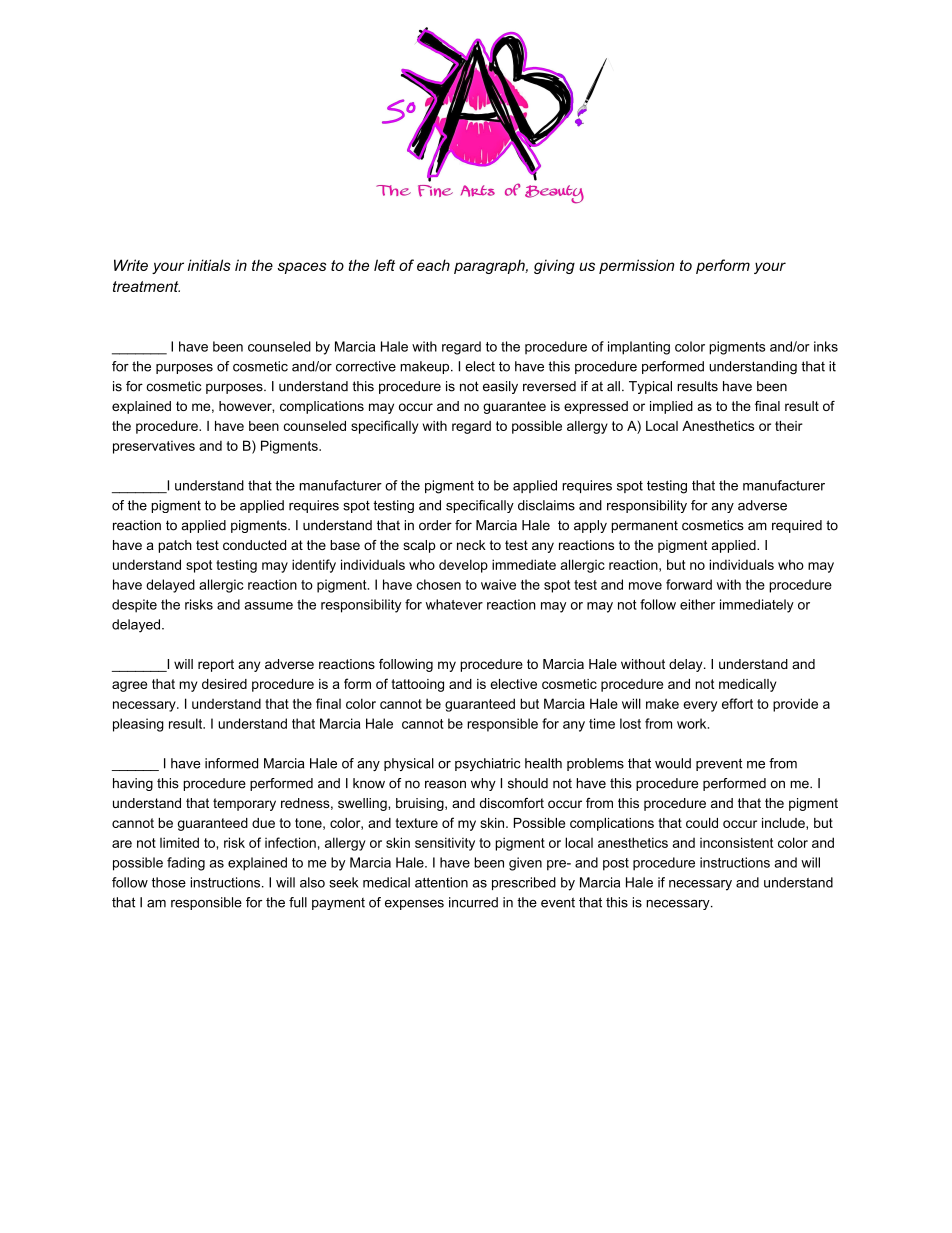  Describe the element at coordinates (441, 882) in the screenshot. I see `attention` at that location.
